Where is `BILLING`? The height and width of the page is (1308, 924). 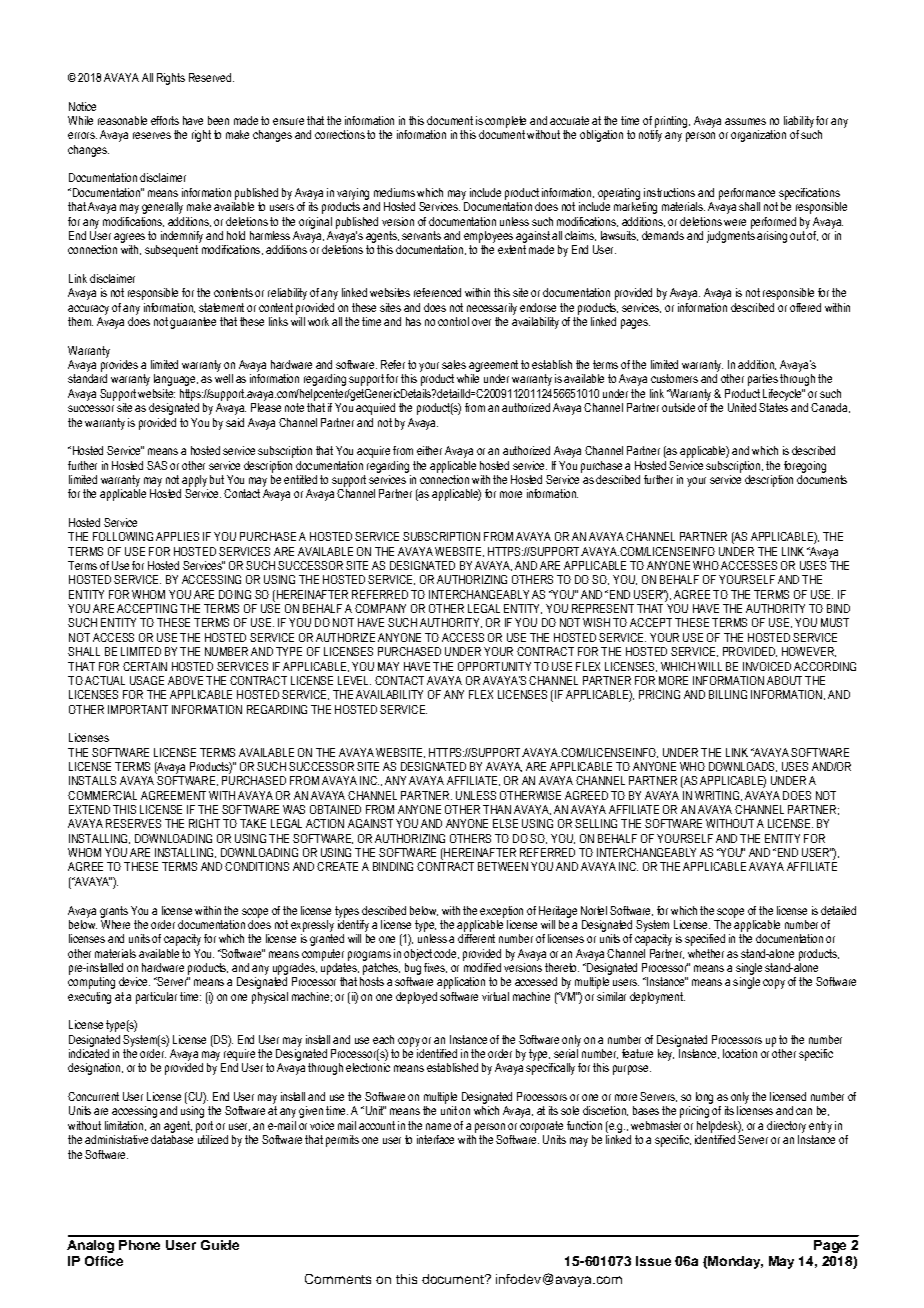 BILLING is located at coordinates (728, 694).
